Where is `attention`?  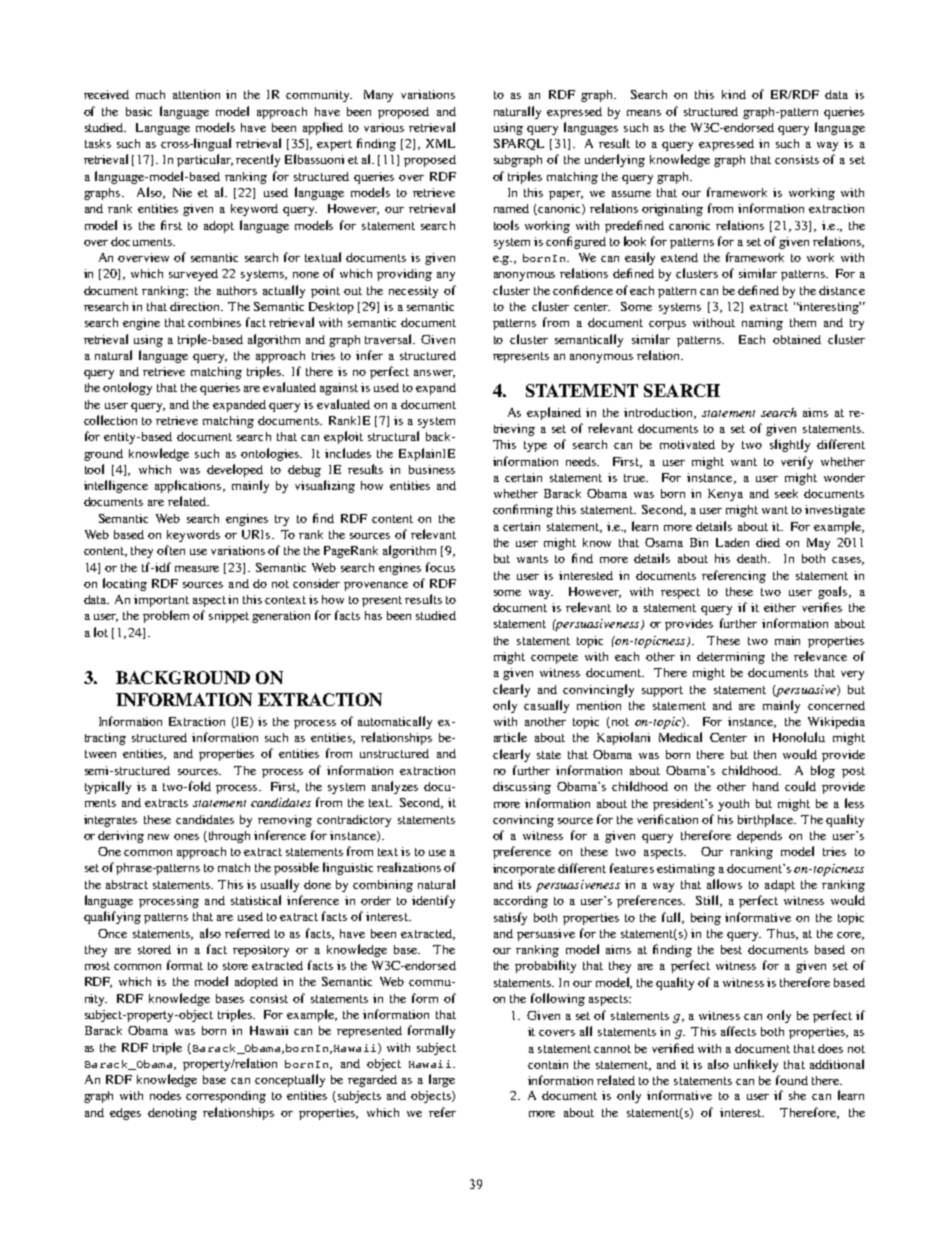
attention is located at coordinates (196, 94).
